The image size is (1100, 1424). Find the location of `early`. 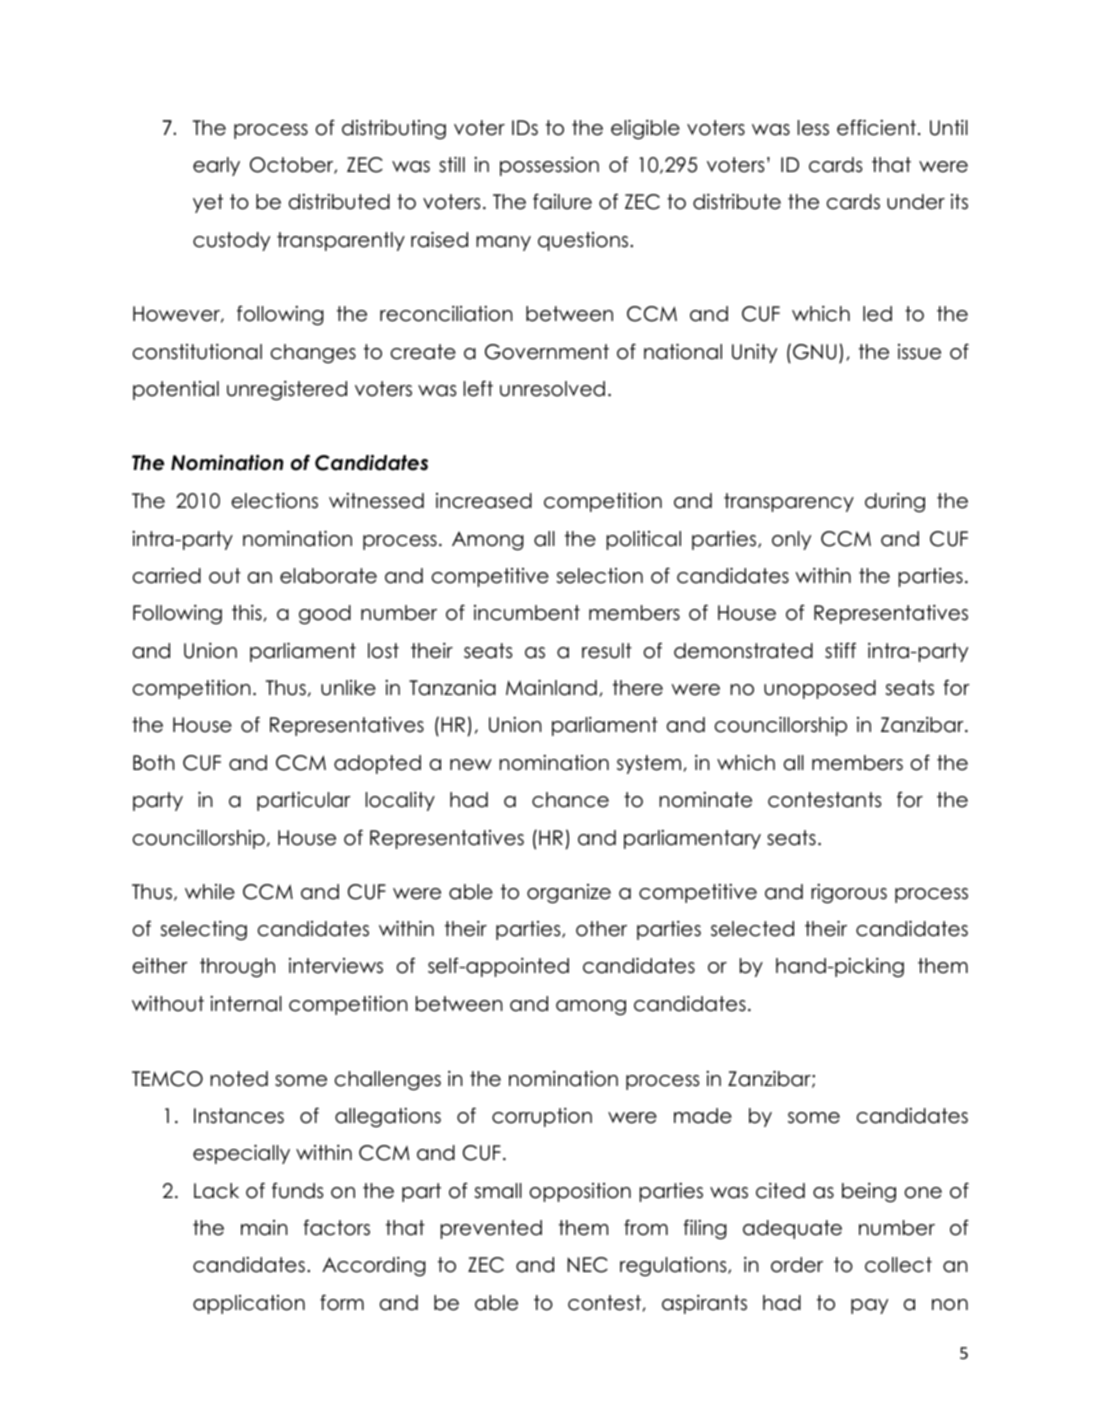

early is located at coordinates (216, 166).
